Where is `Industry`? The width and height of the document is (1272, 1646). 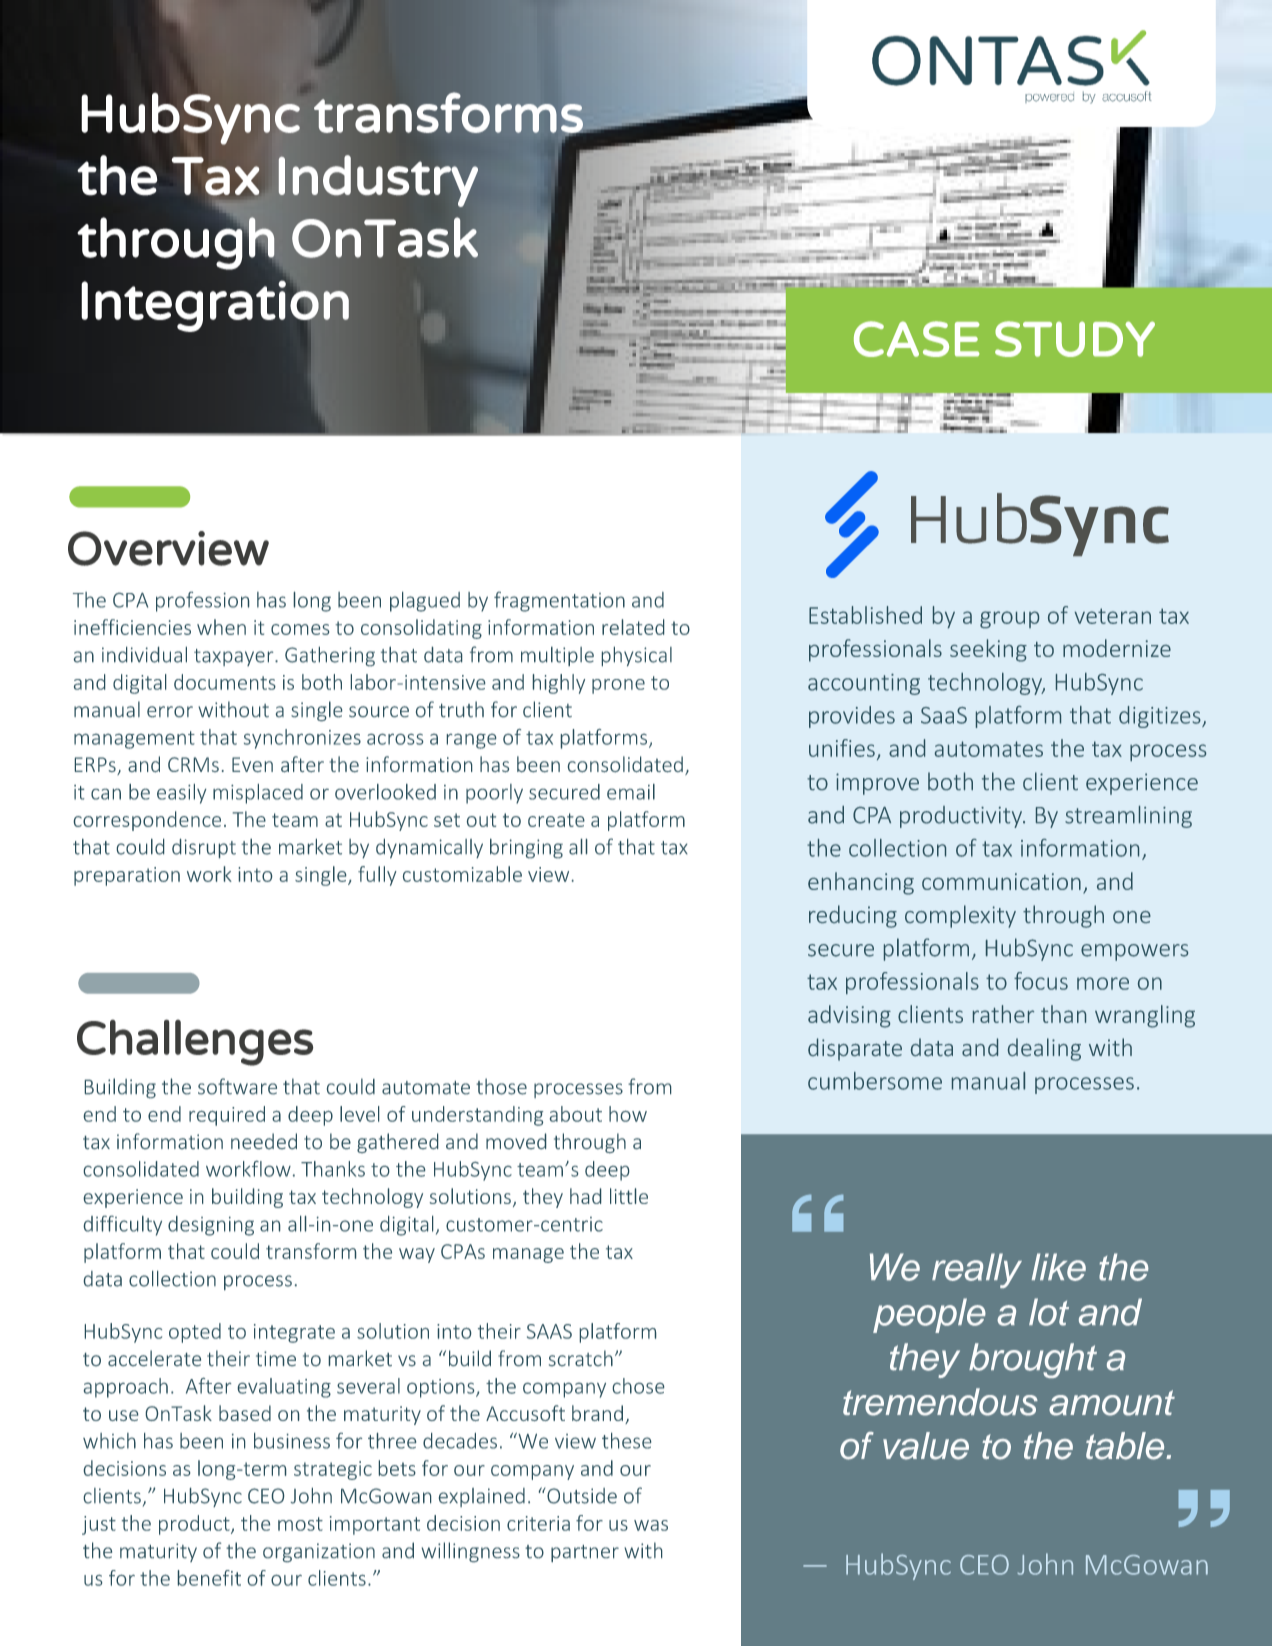 Industry is located at coordinates (378, 181).
